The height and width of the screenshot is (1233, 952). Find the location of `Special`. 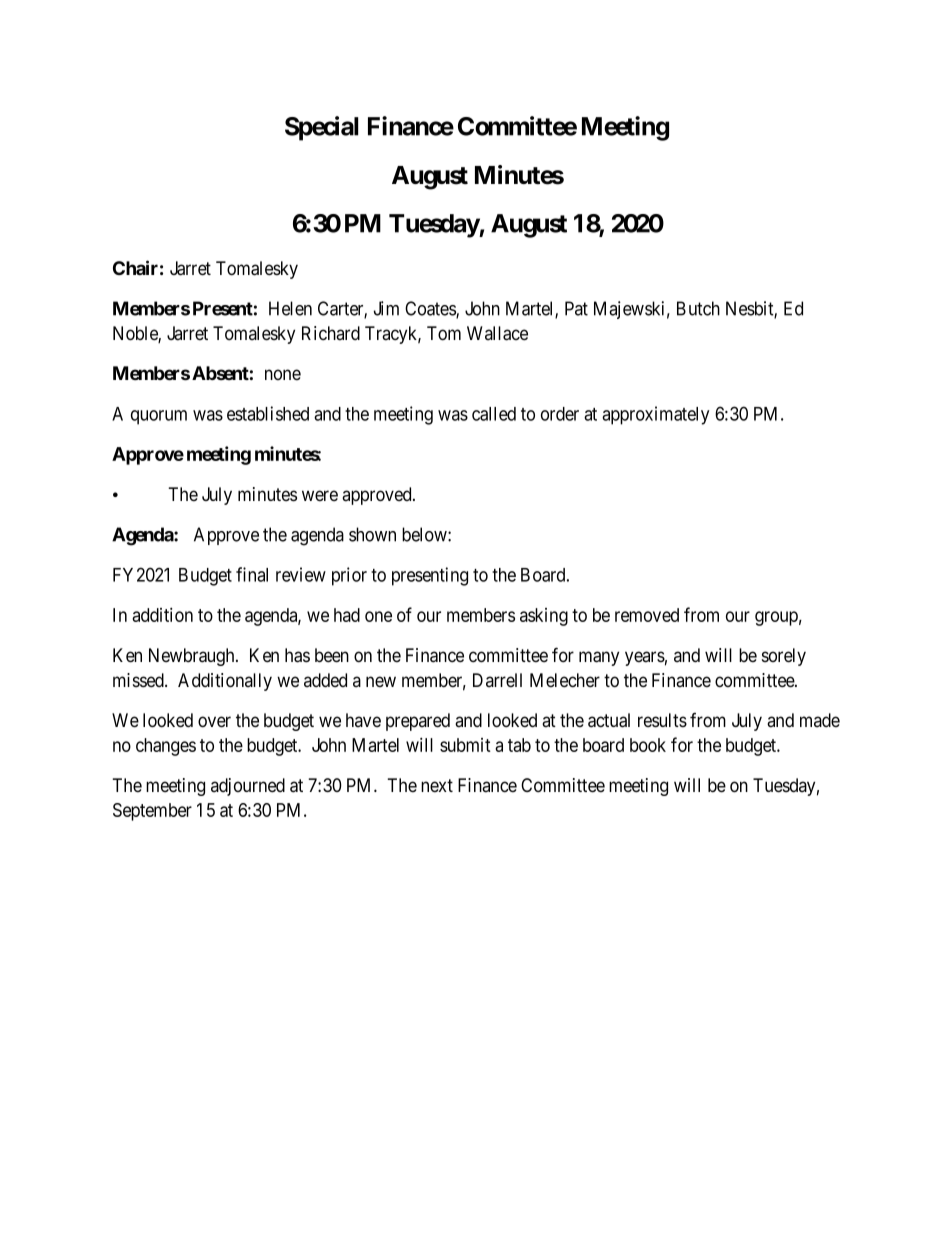

Special is located at coordinates (321, 128).
